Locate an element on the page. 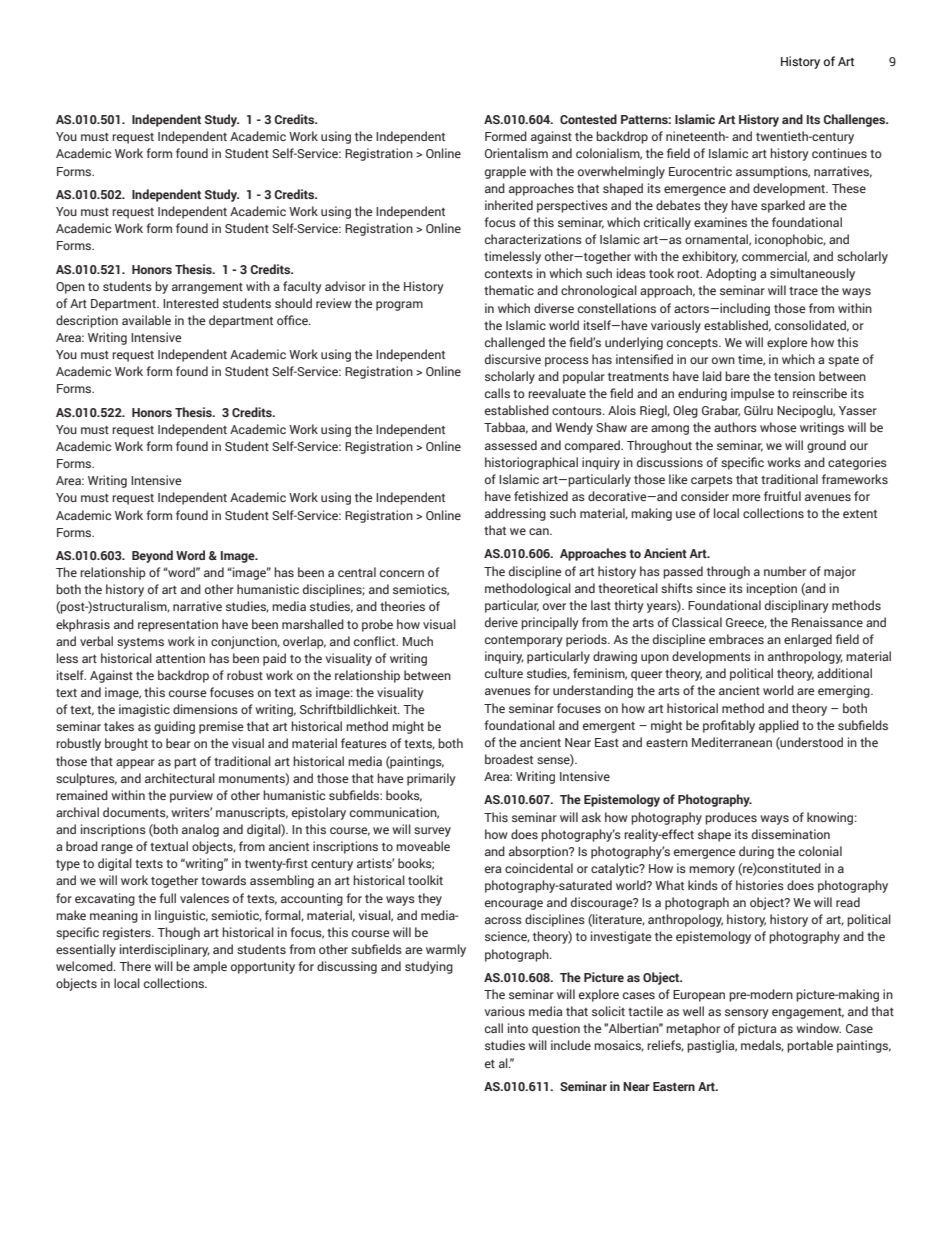 The height and width of the page is (1233, 952). Beyond is located at coordinates (152, 556).
